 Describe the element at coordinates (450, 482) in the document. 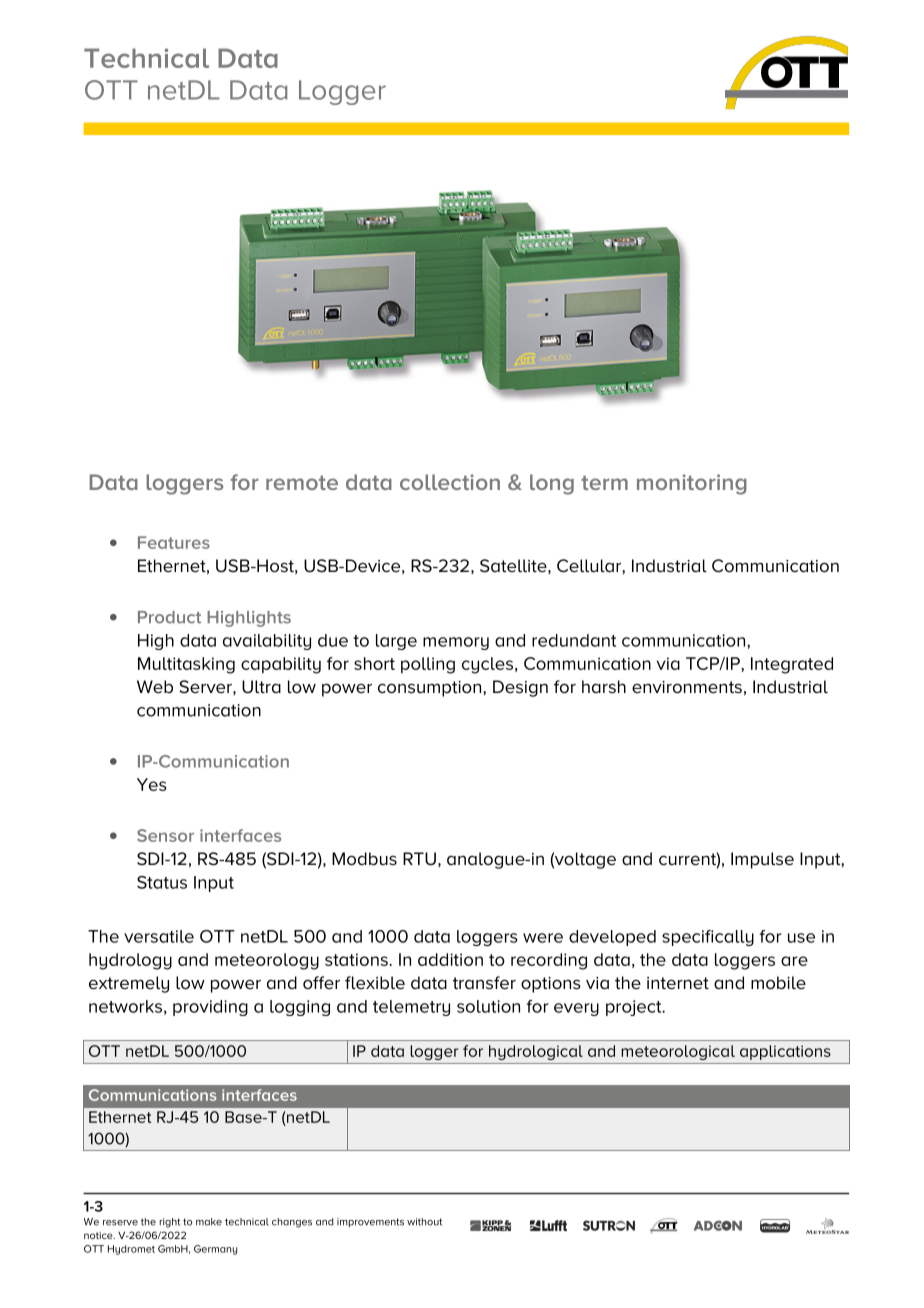

I see `collection` at that location.
